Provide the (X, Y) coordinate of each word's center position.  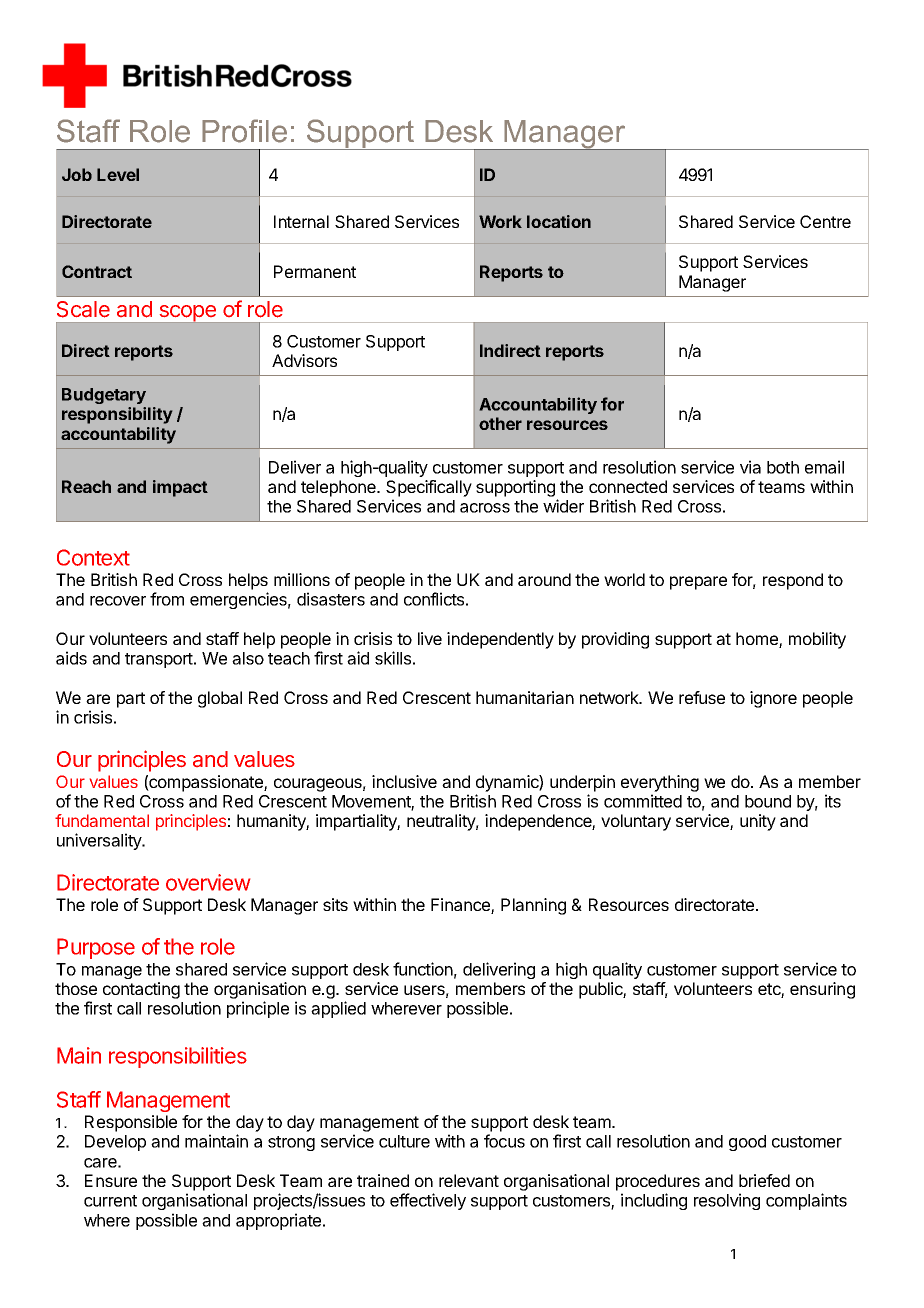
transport (160, 660)
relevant (469, 1180)
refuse (702, 697)
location (559, 221)
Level (118, 174)
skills (393, 658)
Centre (825, 221)
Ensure (111, 1180)
